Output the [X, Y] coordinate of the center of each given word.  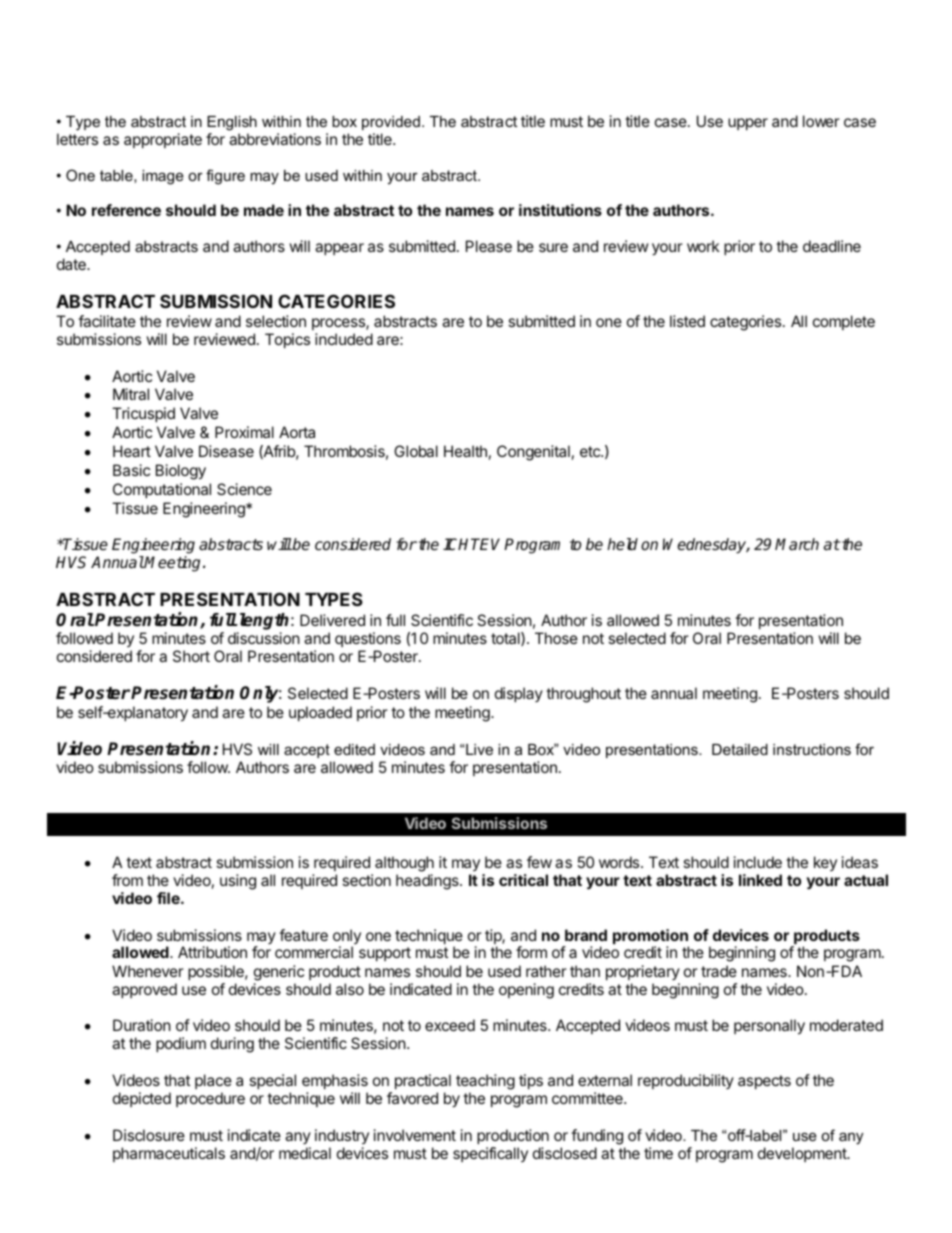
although [404, 864]
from [127, 880]
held [622, 544]
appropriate [163, 140]
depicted [142, 1099]
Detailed [740, 749]
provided [391, 123]
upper [748, 124]
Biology [181, 472]
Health [465, 451]
